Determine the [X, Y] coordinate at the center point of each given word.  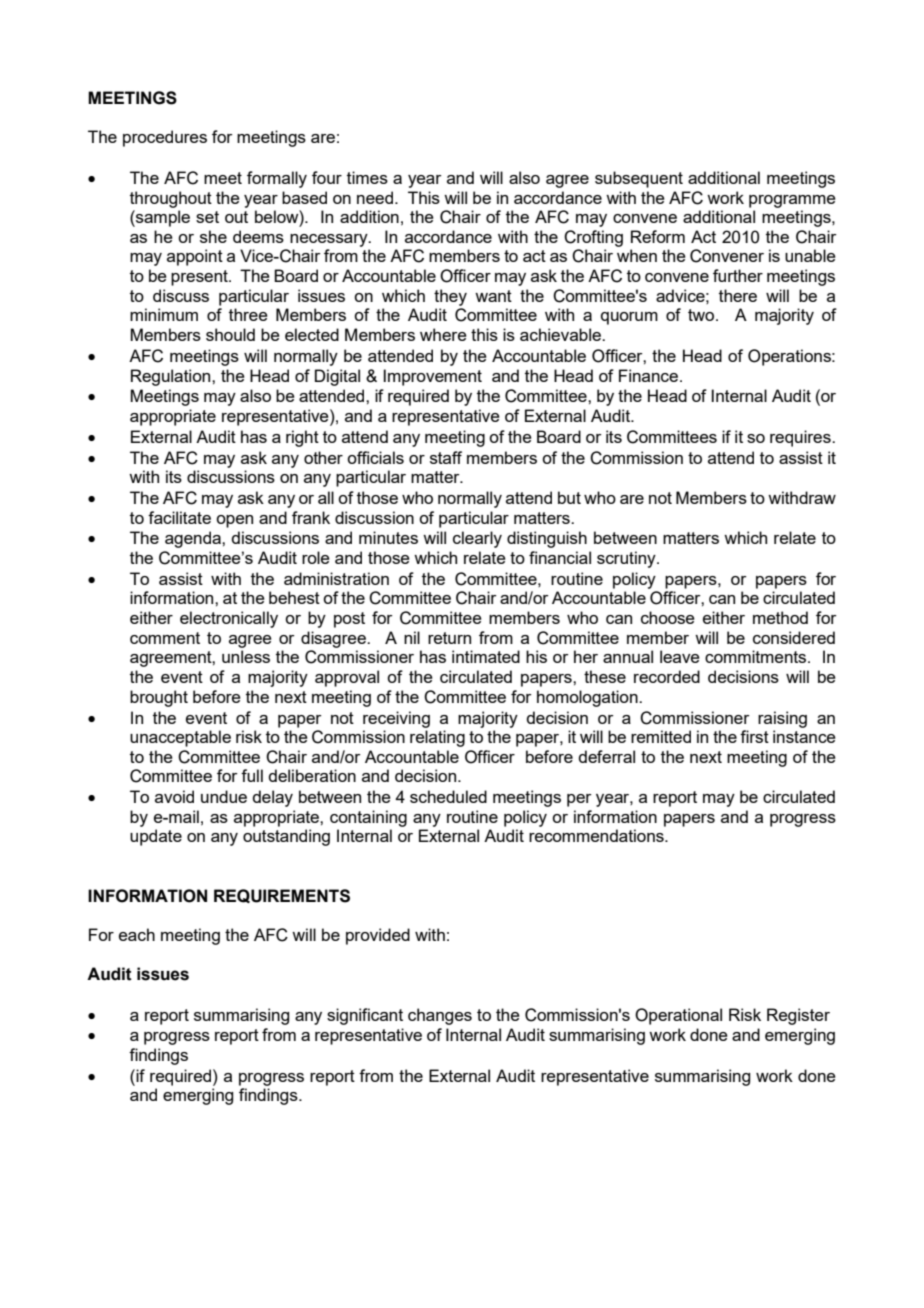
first [754, 736]
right [302, 438]
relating [437, 738]
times [367, 177]
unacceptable [180, 738]
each [137, 934]
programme [792, 201]
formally [277, 179]
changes [440, 1016]
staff [446, 457]
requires [801, 438]
